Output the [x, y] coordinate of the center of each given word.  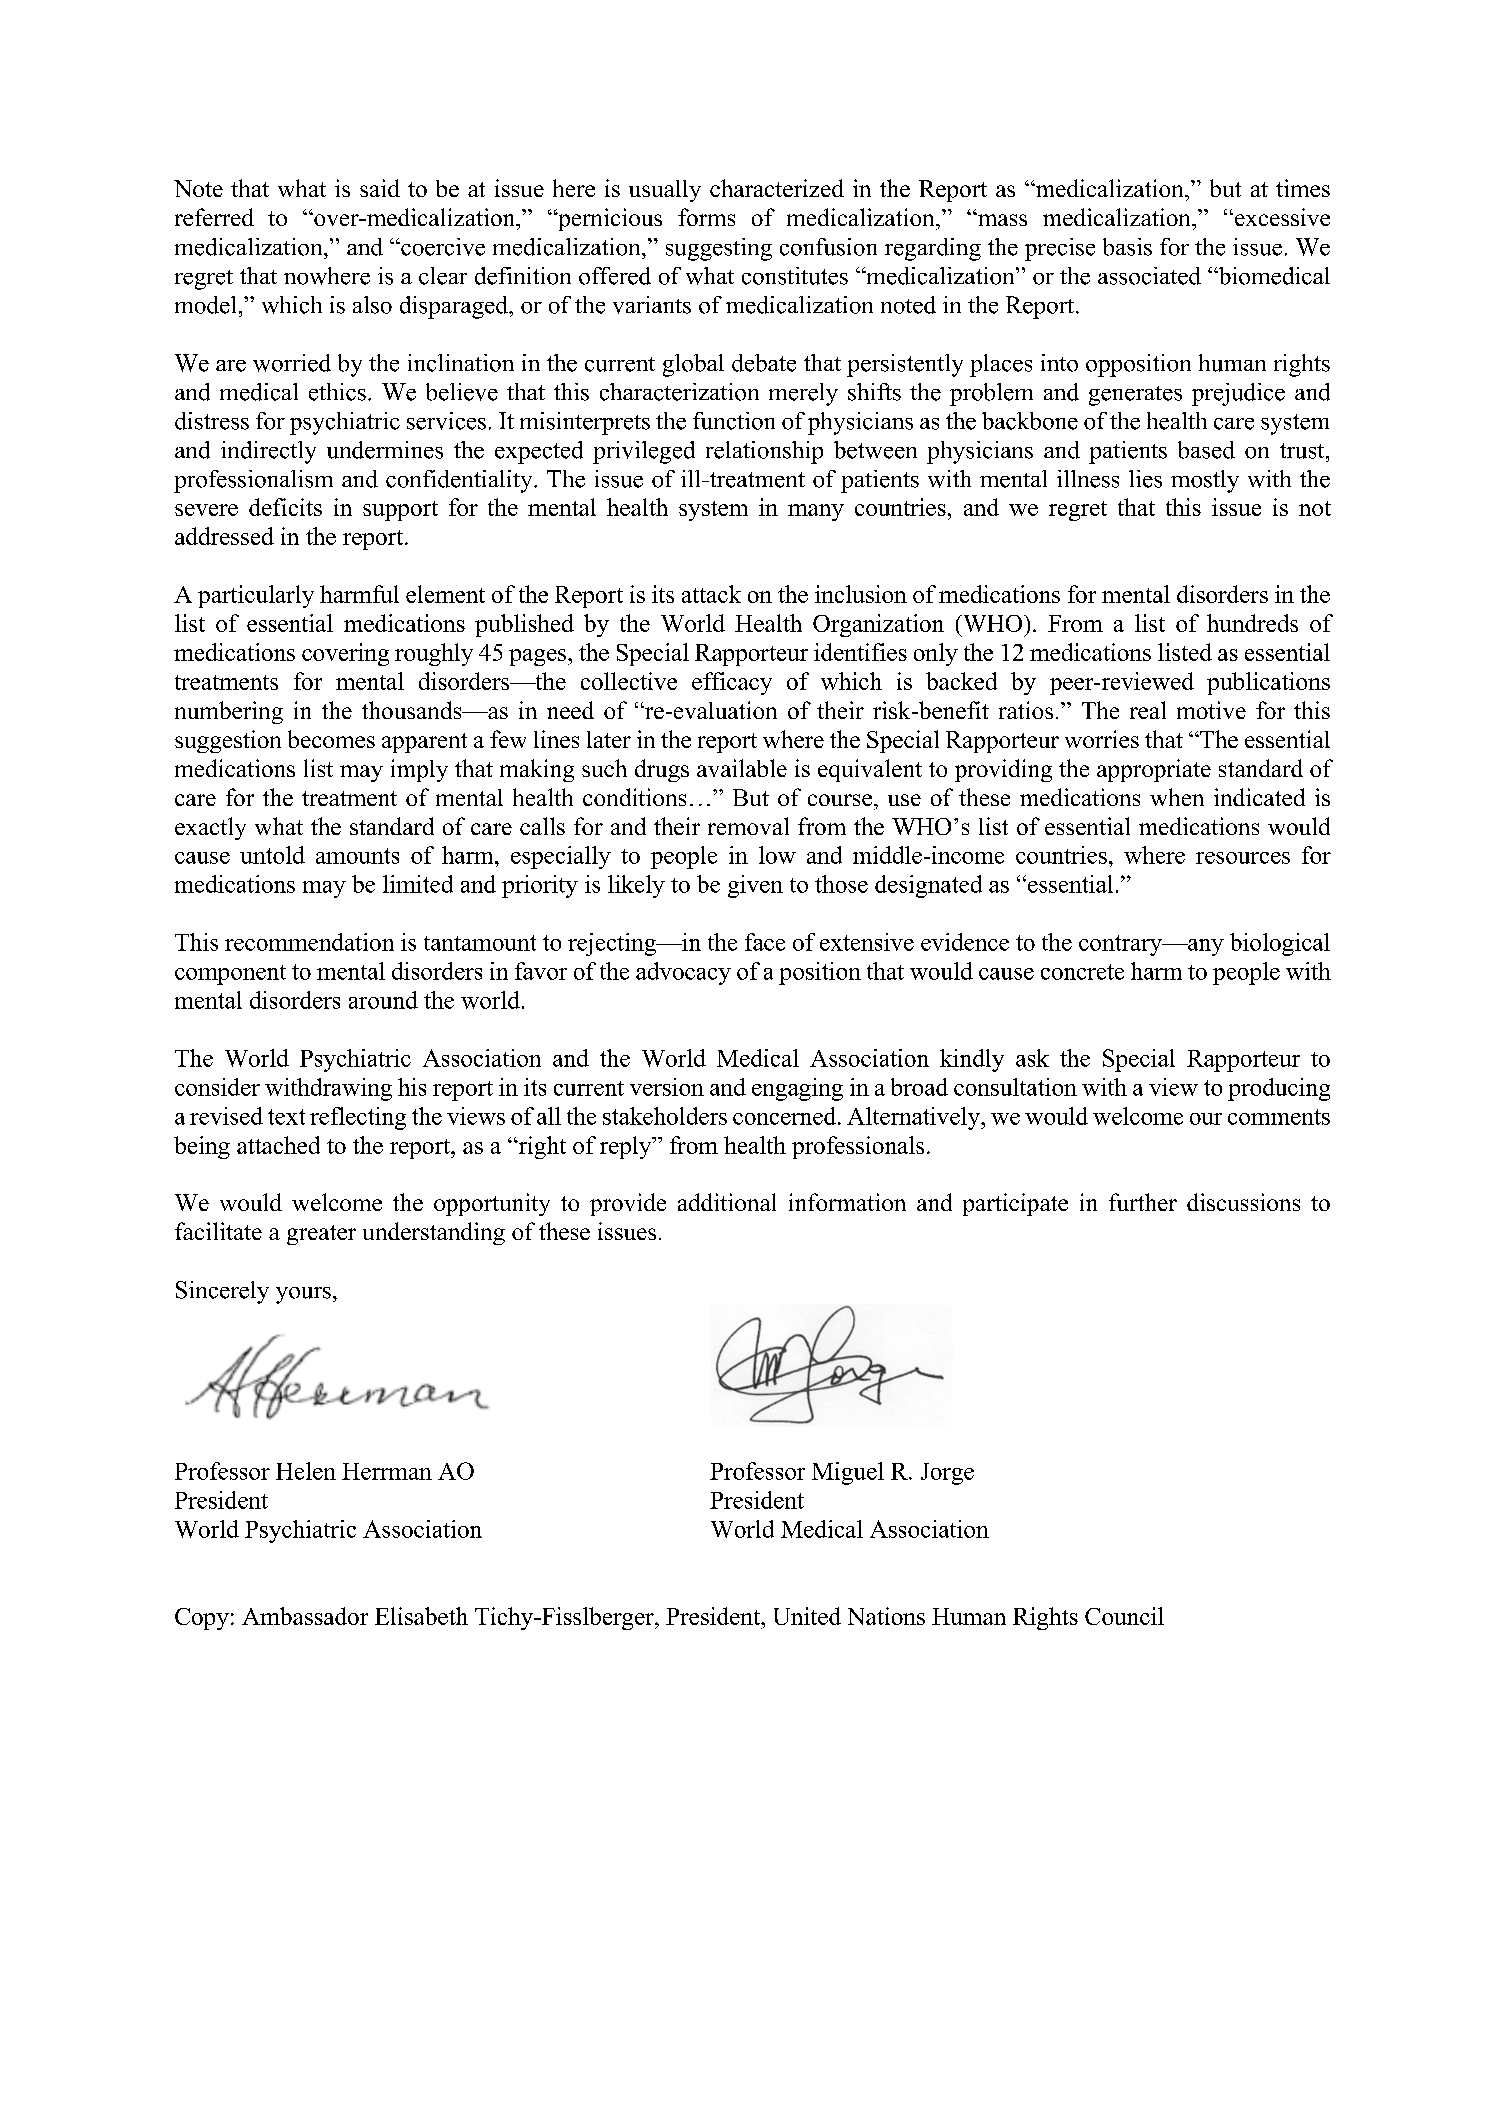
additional [727, 1202]
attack [711, 594]
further [1143, 1202]
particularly [256, 596]
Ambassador [305, 1616]
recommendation [309, 942]
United [807, 1616]
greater [321, 1235]
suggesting [719, 249]
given [755, 886]
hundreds [1252, 623]
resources [1243, 858]
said [380, 188]
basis [1127, 247]
